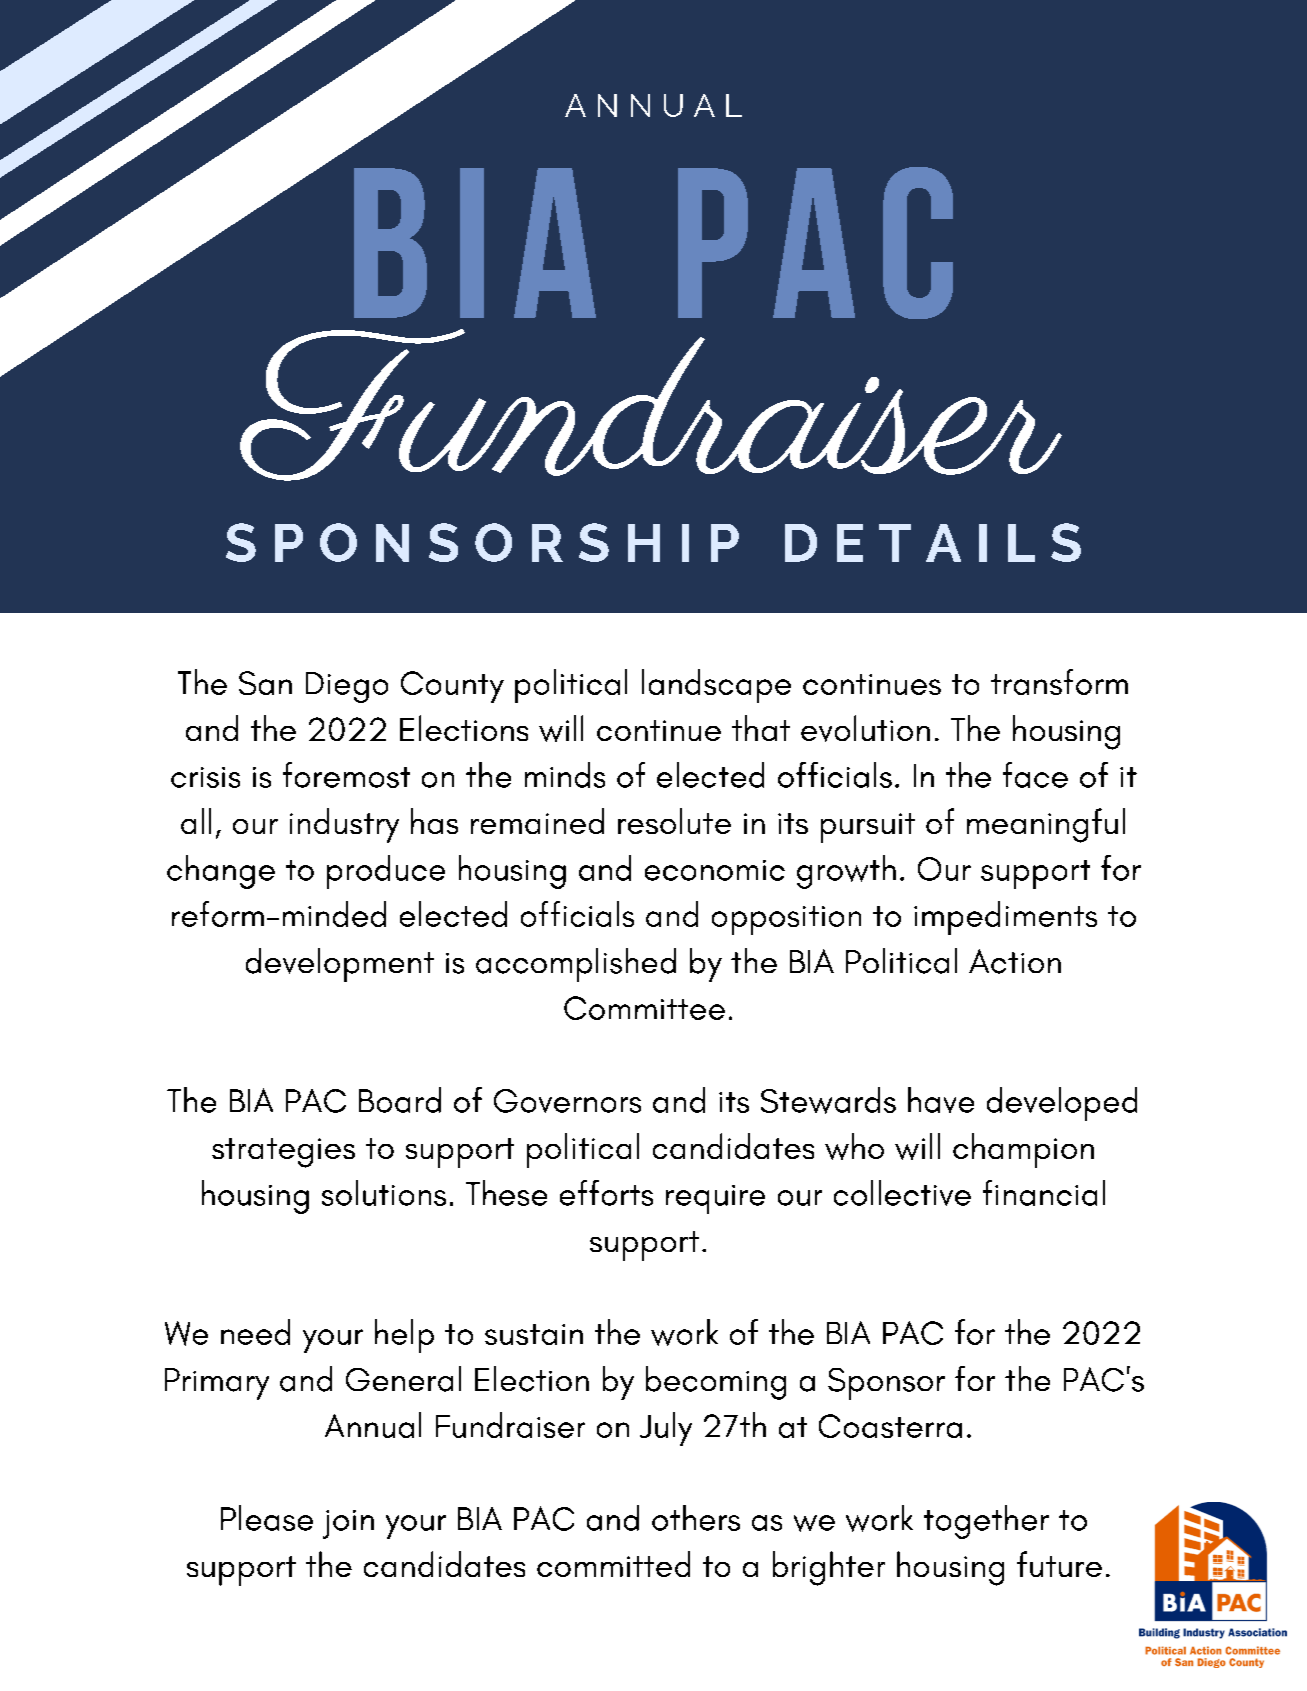 This screenshot has width=1307, height=1691. I want to click on evolution, so click(865, 728).
